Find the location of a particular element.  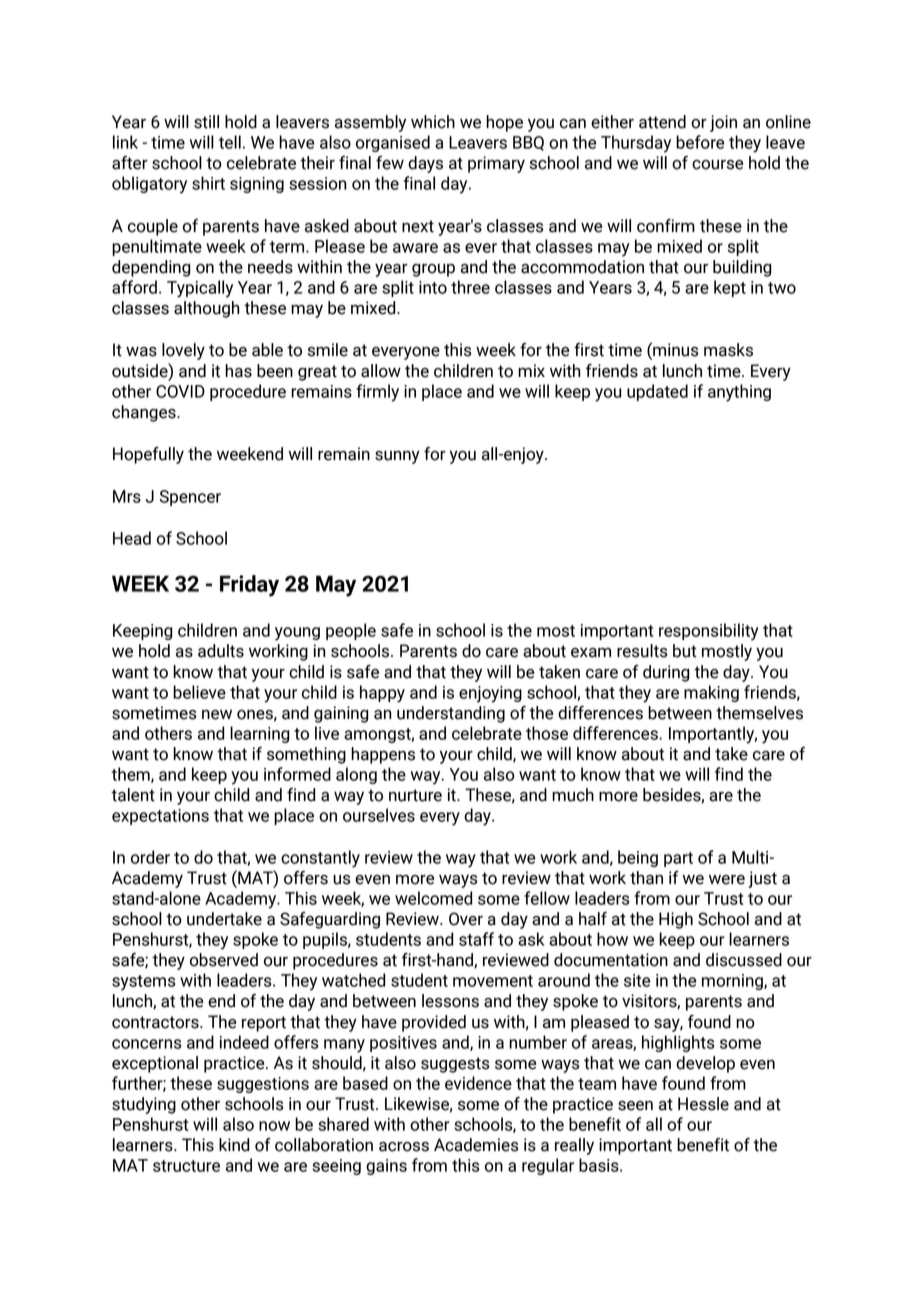

firmly is located at coordinates (377, 393).
